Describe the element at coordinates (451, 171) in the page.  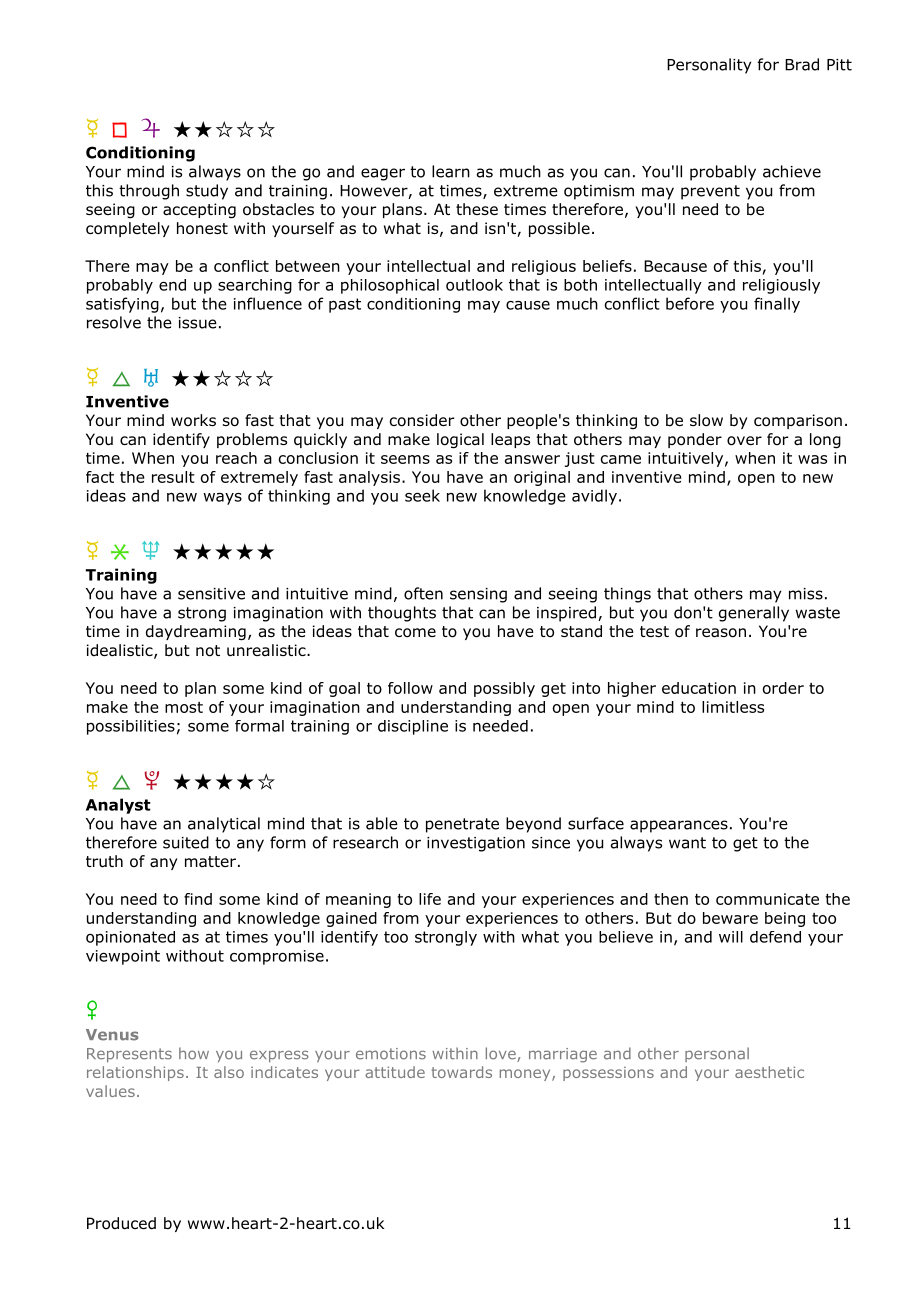
I see `learn` at that location.
